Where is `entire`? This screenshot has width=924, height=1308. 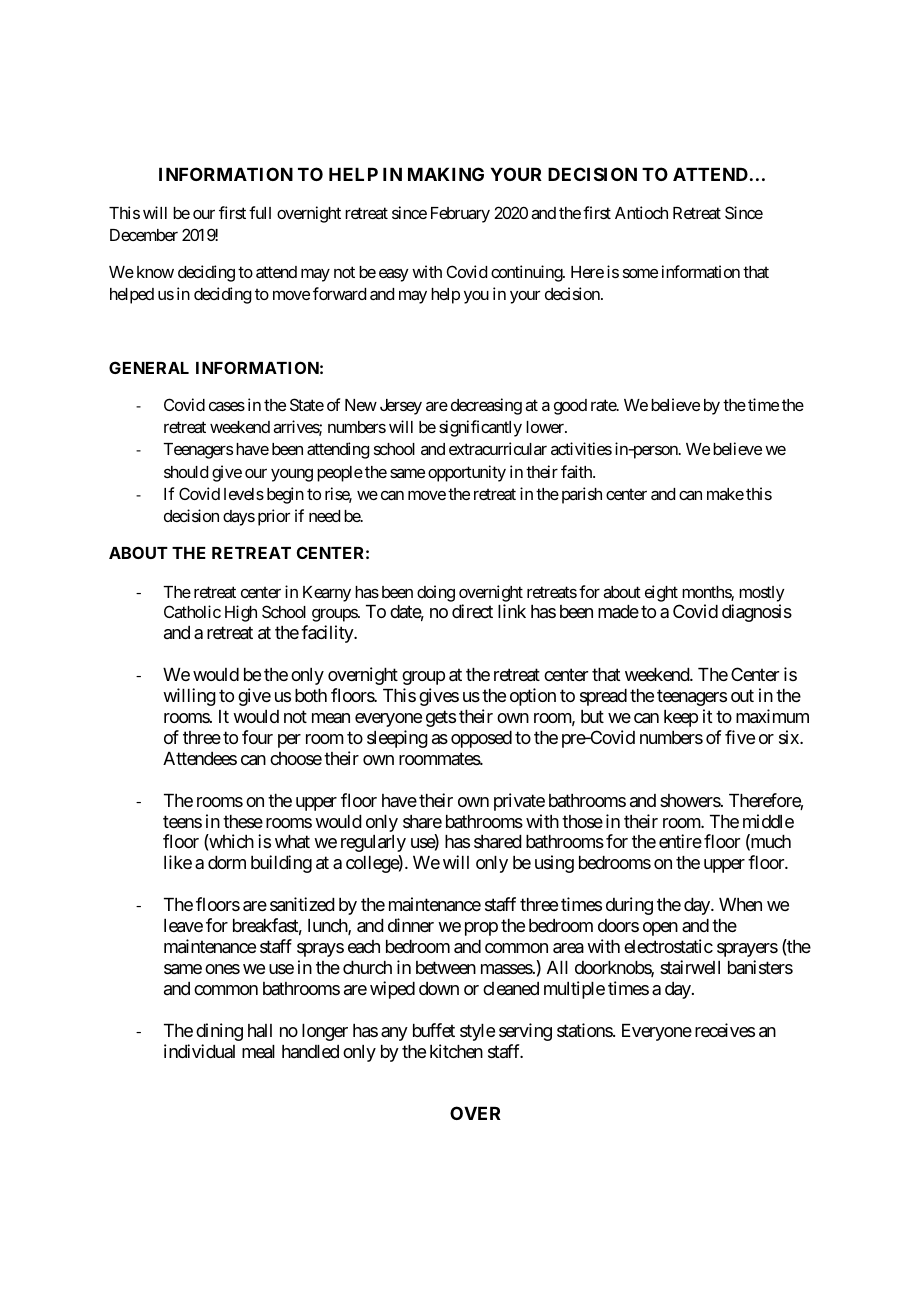 entire is located at coordinates (680, 841).
